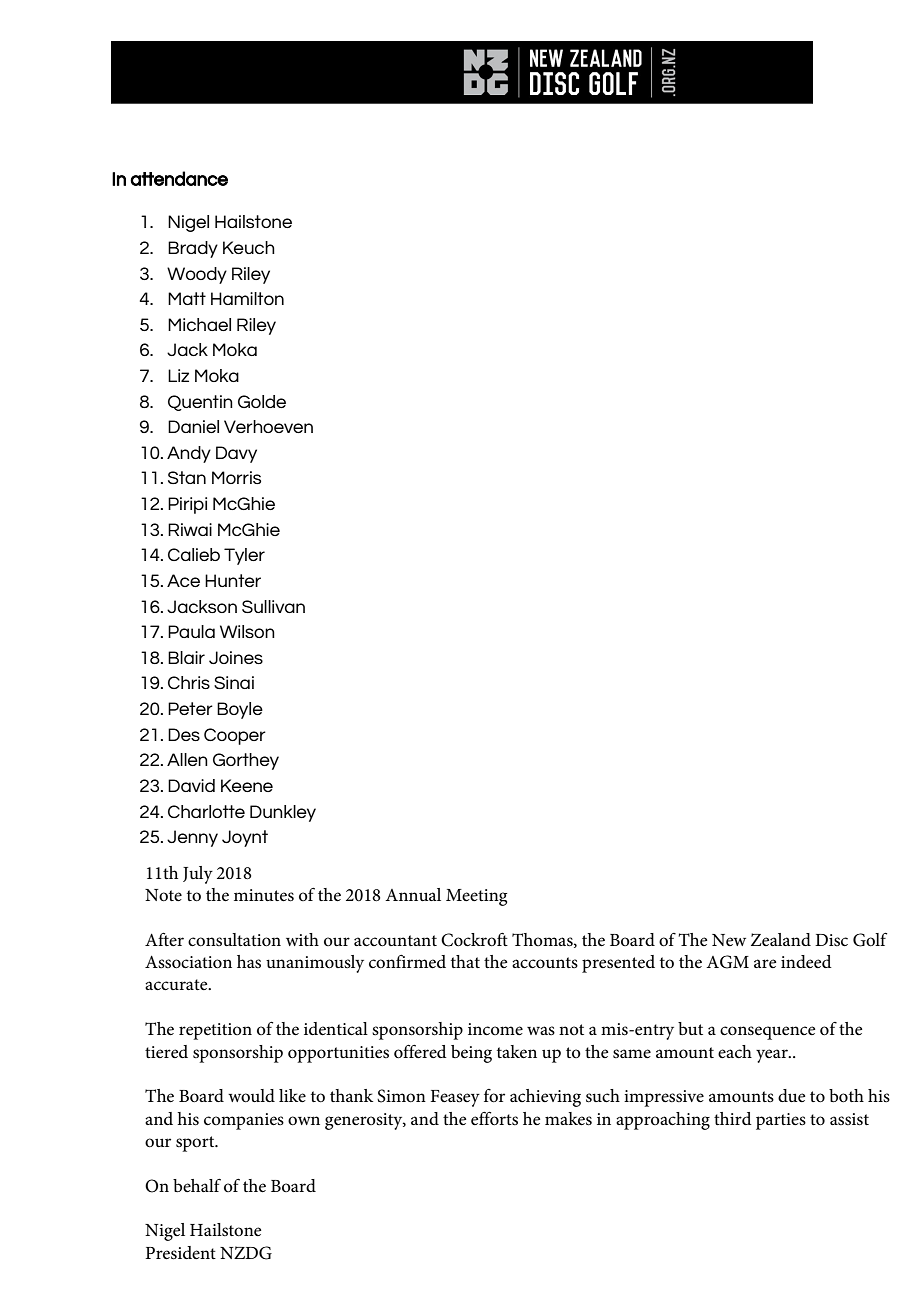 This screenshot has width=924, height=1308. Describe the element at coordinates (268, 426) in the screenshot. I see `Verhoeven` at that location.
